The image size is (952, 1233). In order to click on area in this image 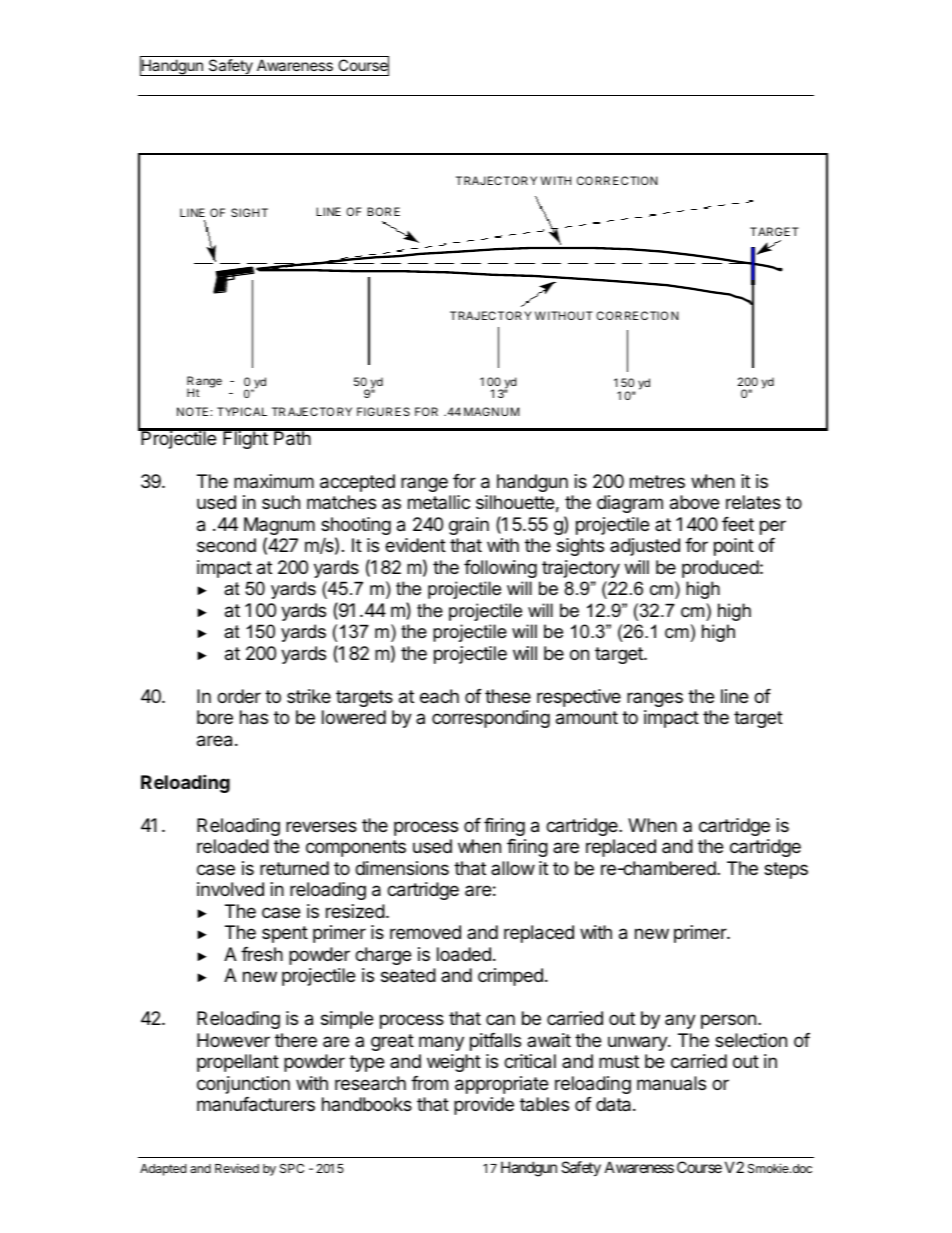, I will do `click(214, 741)`.
